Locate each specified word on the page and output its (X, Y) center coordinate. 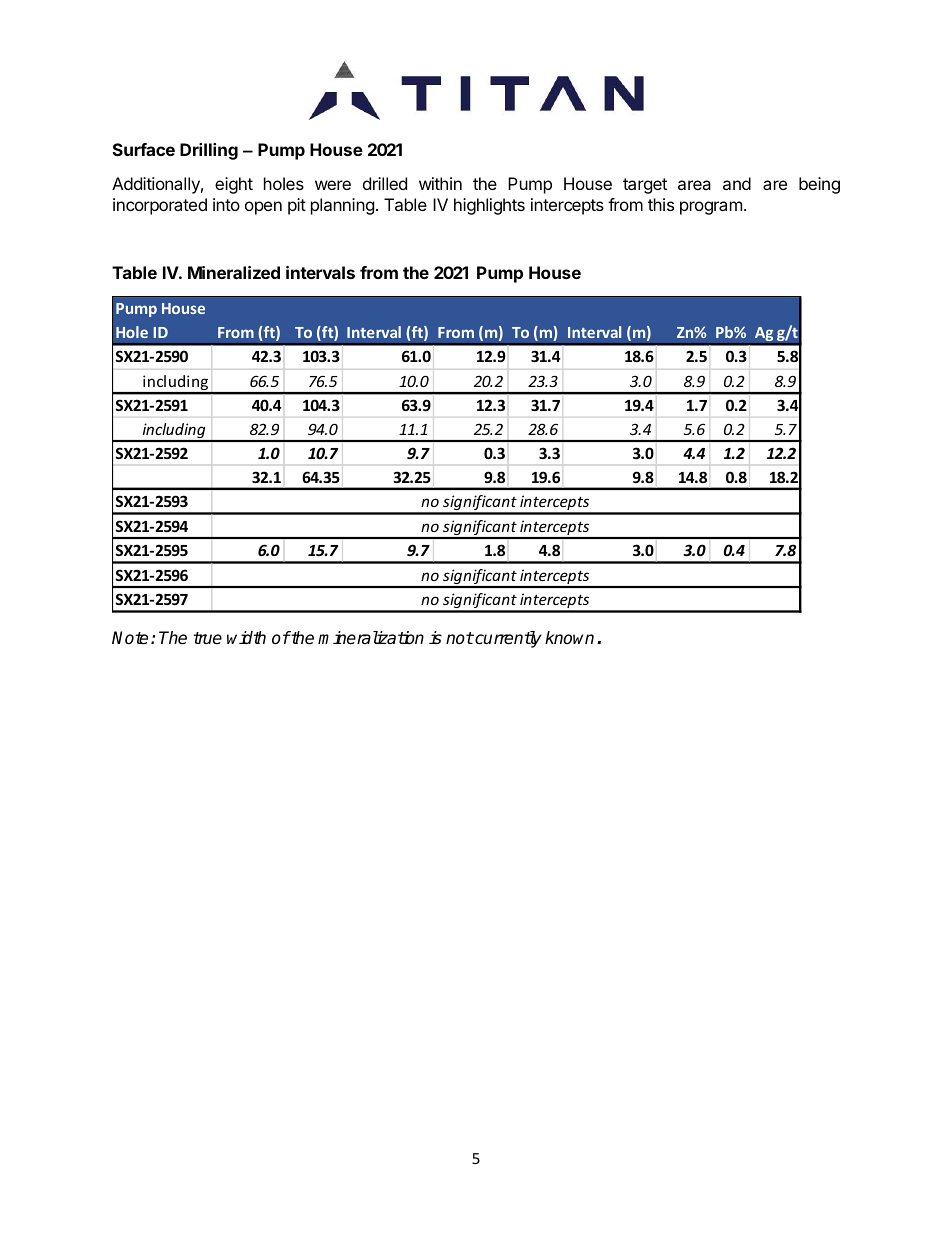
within (440, 183)
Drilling (209, 151)
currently (507, 639)
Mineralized (234, 272)
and (737, 183)
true (207, 638)
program (711, 208)
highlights (489, 206)
